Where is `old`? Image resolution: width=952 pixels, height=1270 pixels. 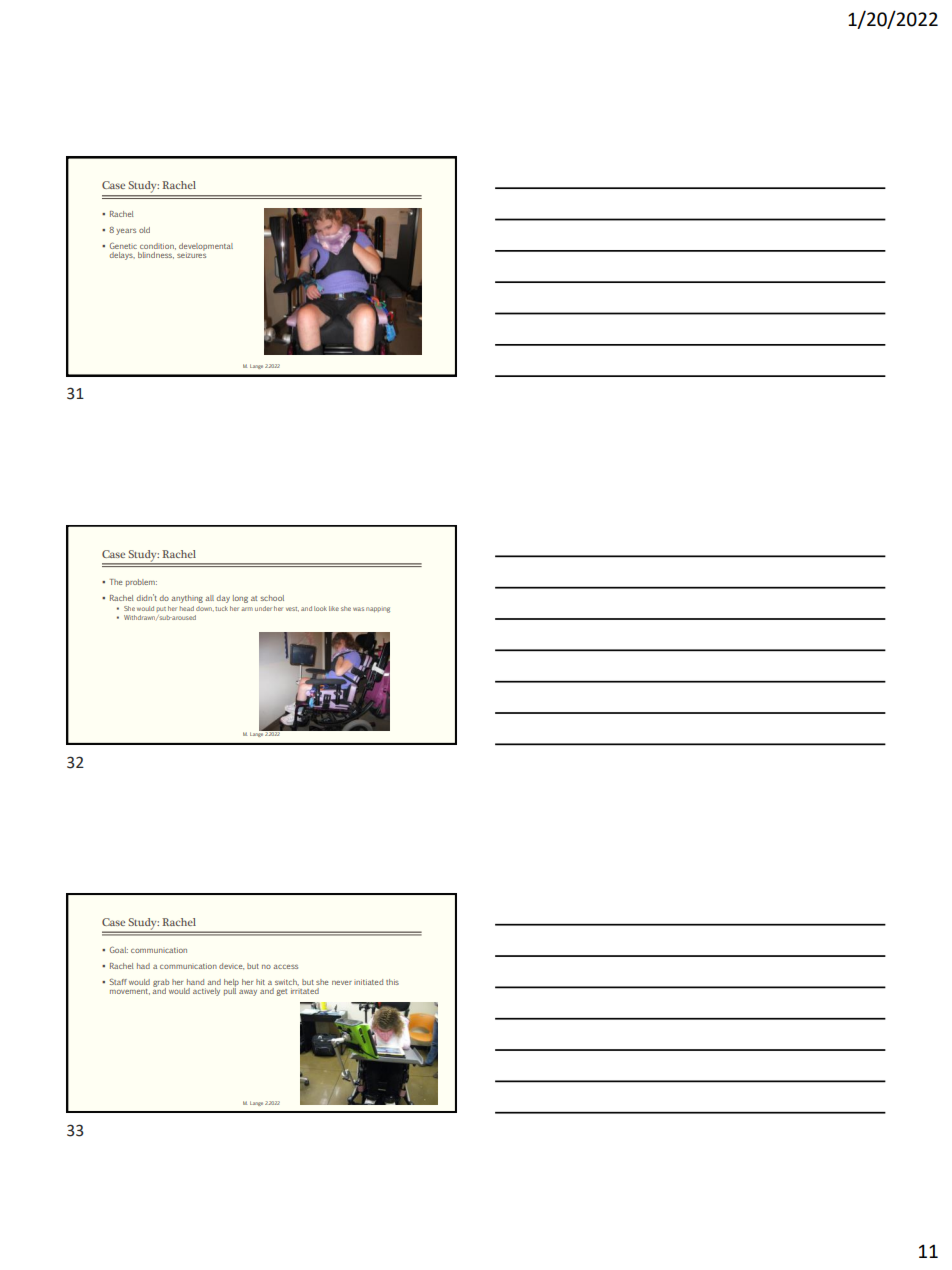 old is located at coordinates (144, 230).
